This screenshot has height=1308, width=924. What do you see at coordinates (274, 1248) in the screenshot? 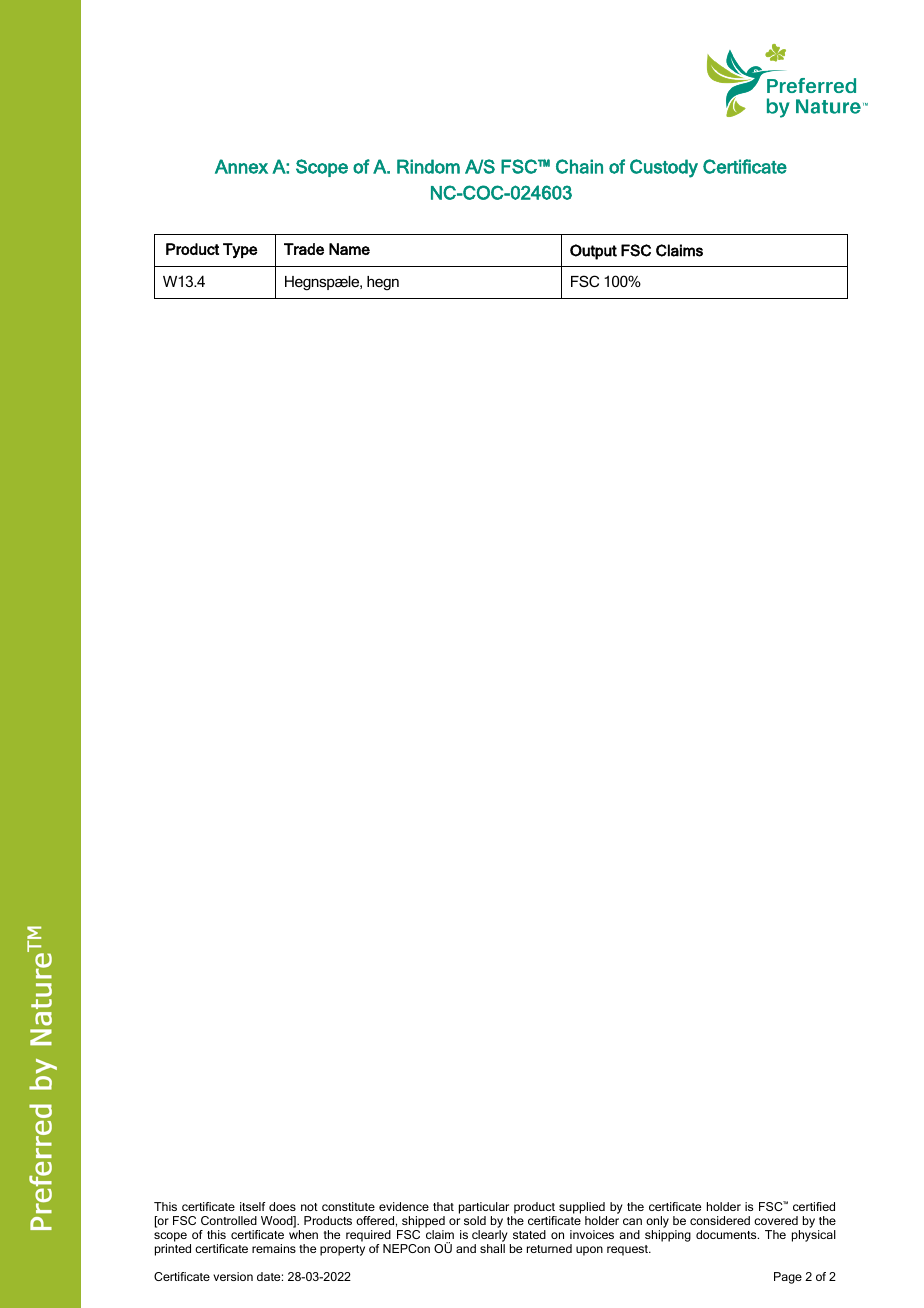
I see `remains` at bounding box center [274, 1248].
